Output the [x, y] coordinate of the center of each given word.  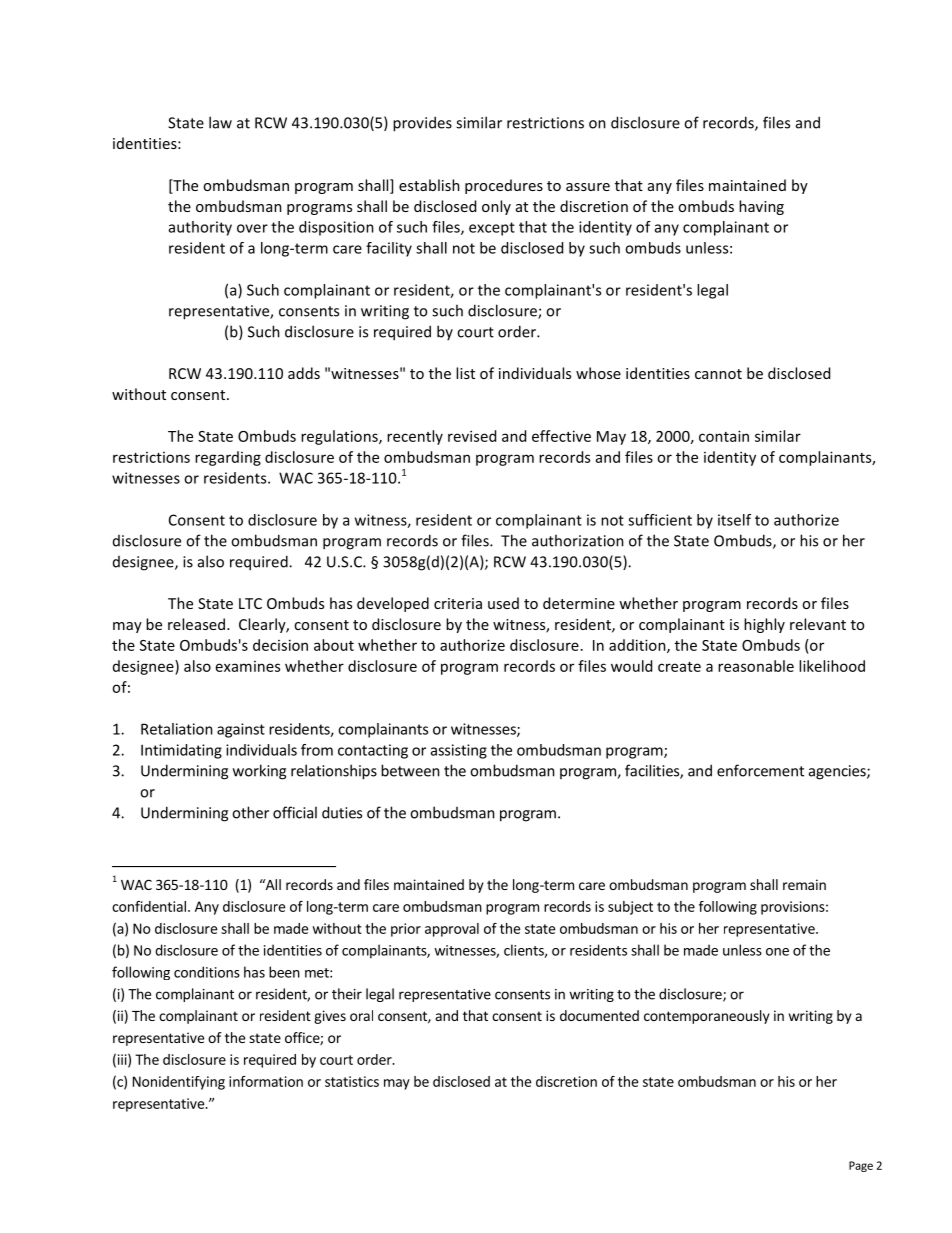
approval [452, 930]
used [503, 603]
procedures [504, 186]
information [266, 1081]
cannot [718, 374]
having [761, 207]
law [220, 122]
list [465, 373]
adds [304, 373]
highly [764, 625]
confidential [149, 906]
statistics [352, 1081]
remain [804, 884]
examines [248, 666]
